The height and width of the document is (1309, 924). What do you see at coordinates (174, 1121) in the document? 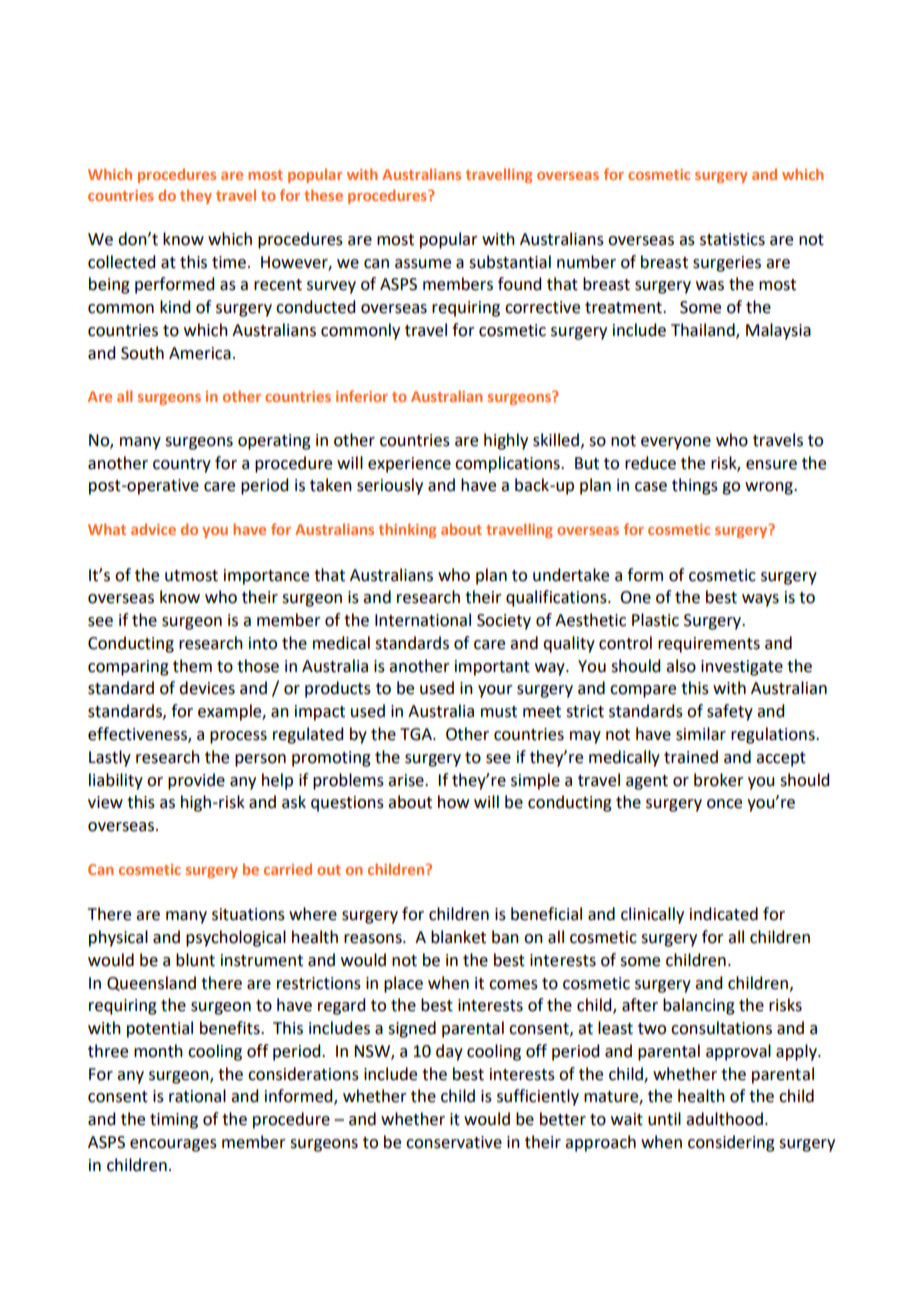
I see `timing` at bounding box center [174, 1121].
